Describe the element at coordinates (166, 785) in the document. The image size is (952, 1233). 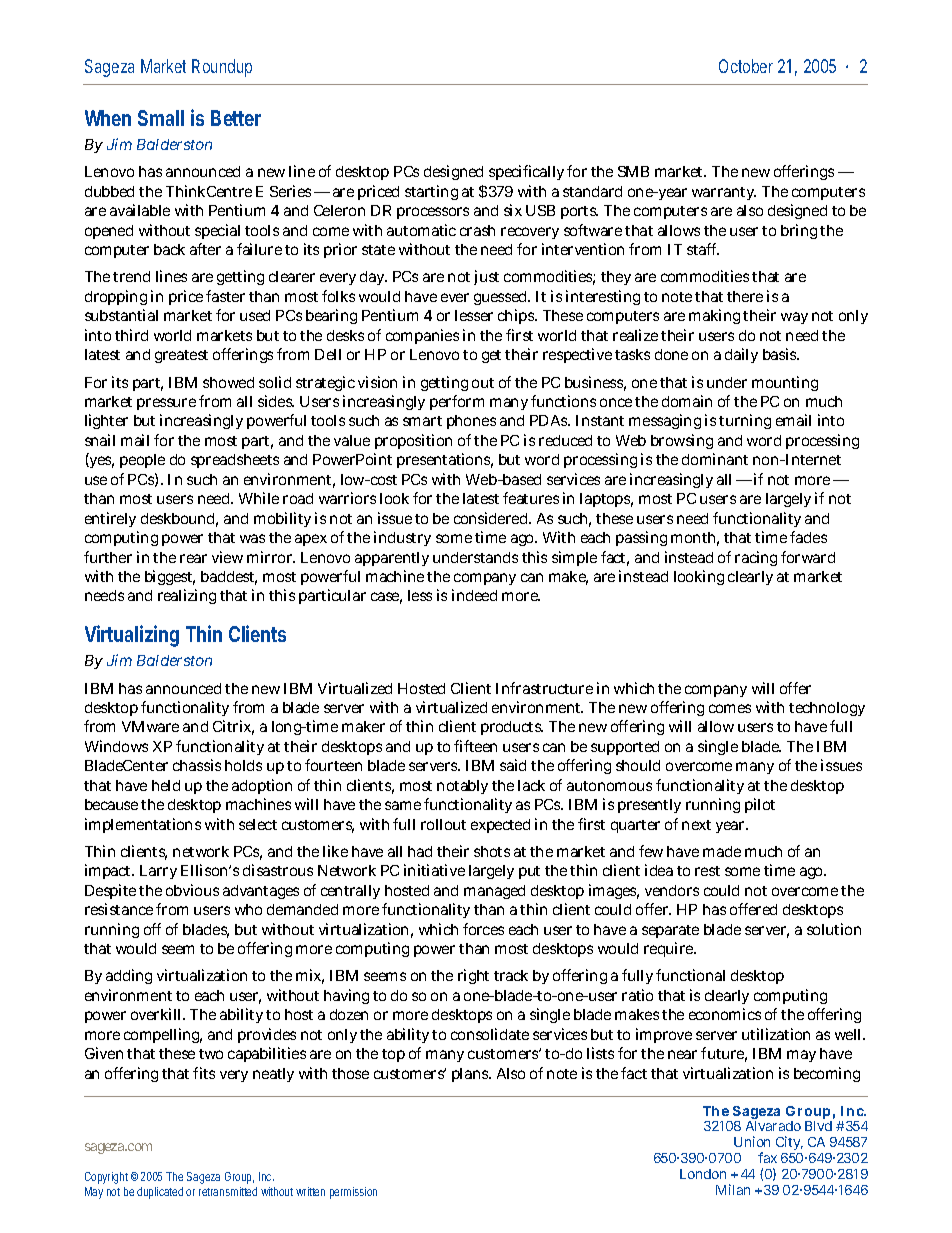
I see `held` at that location.
